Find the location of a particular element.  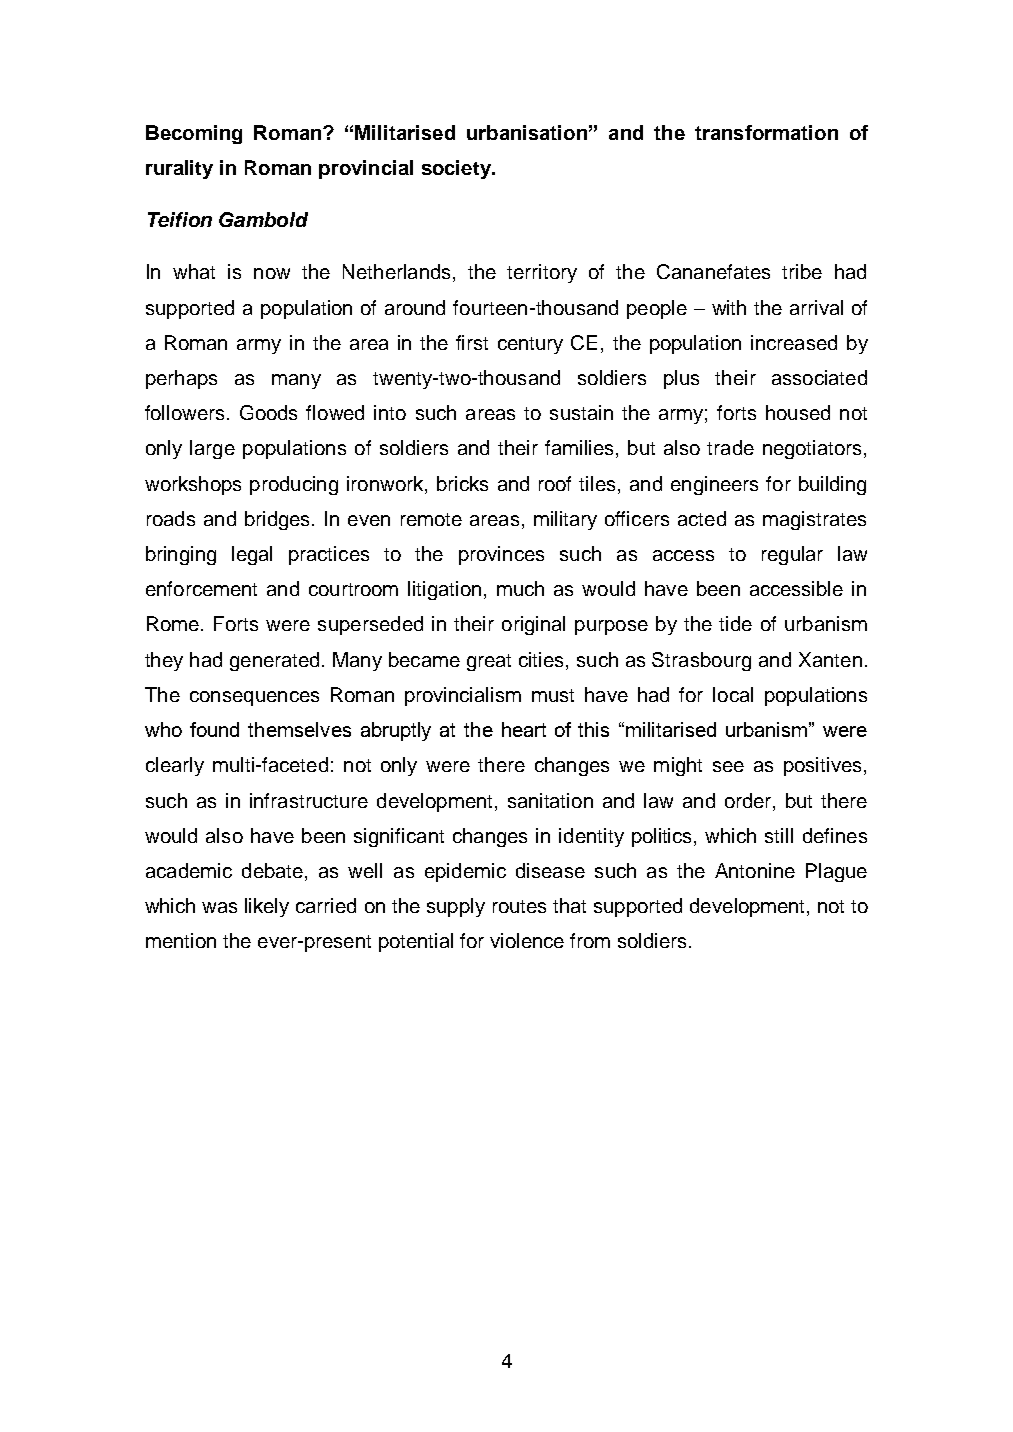

regular is located at coordinates (792, 555).
